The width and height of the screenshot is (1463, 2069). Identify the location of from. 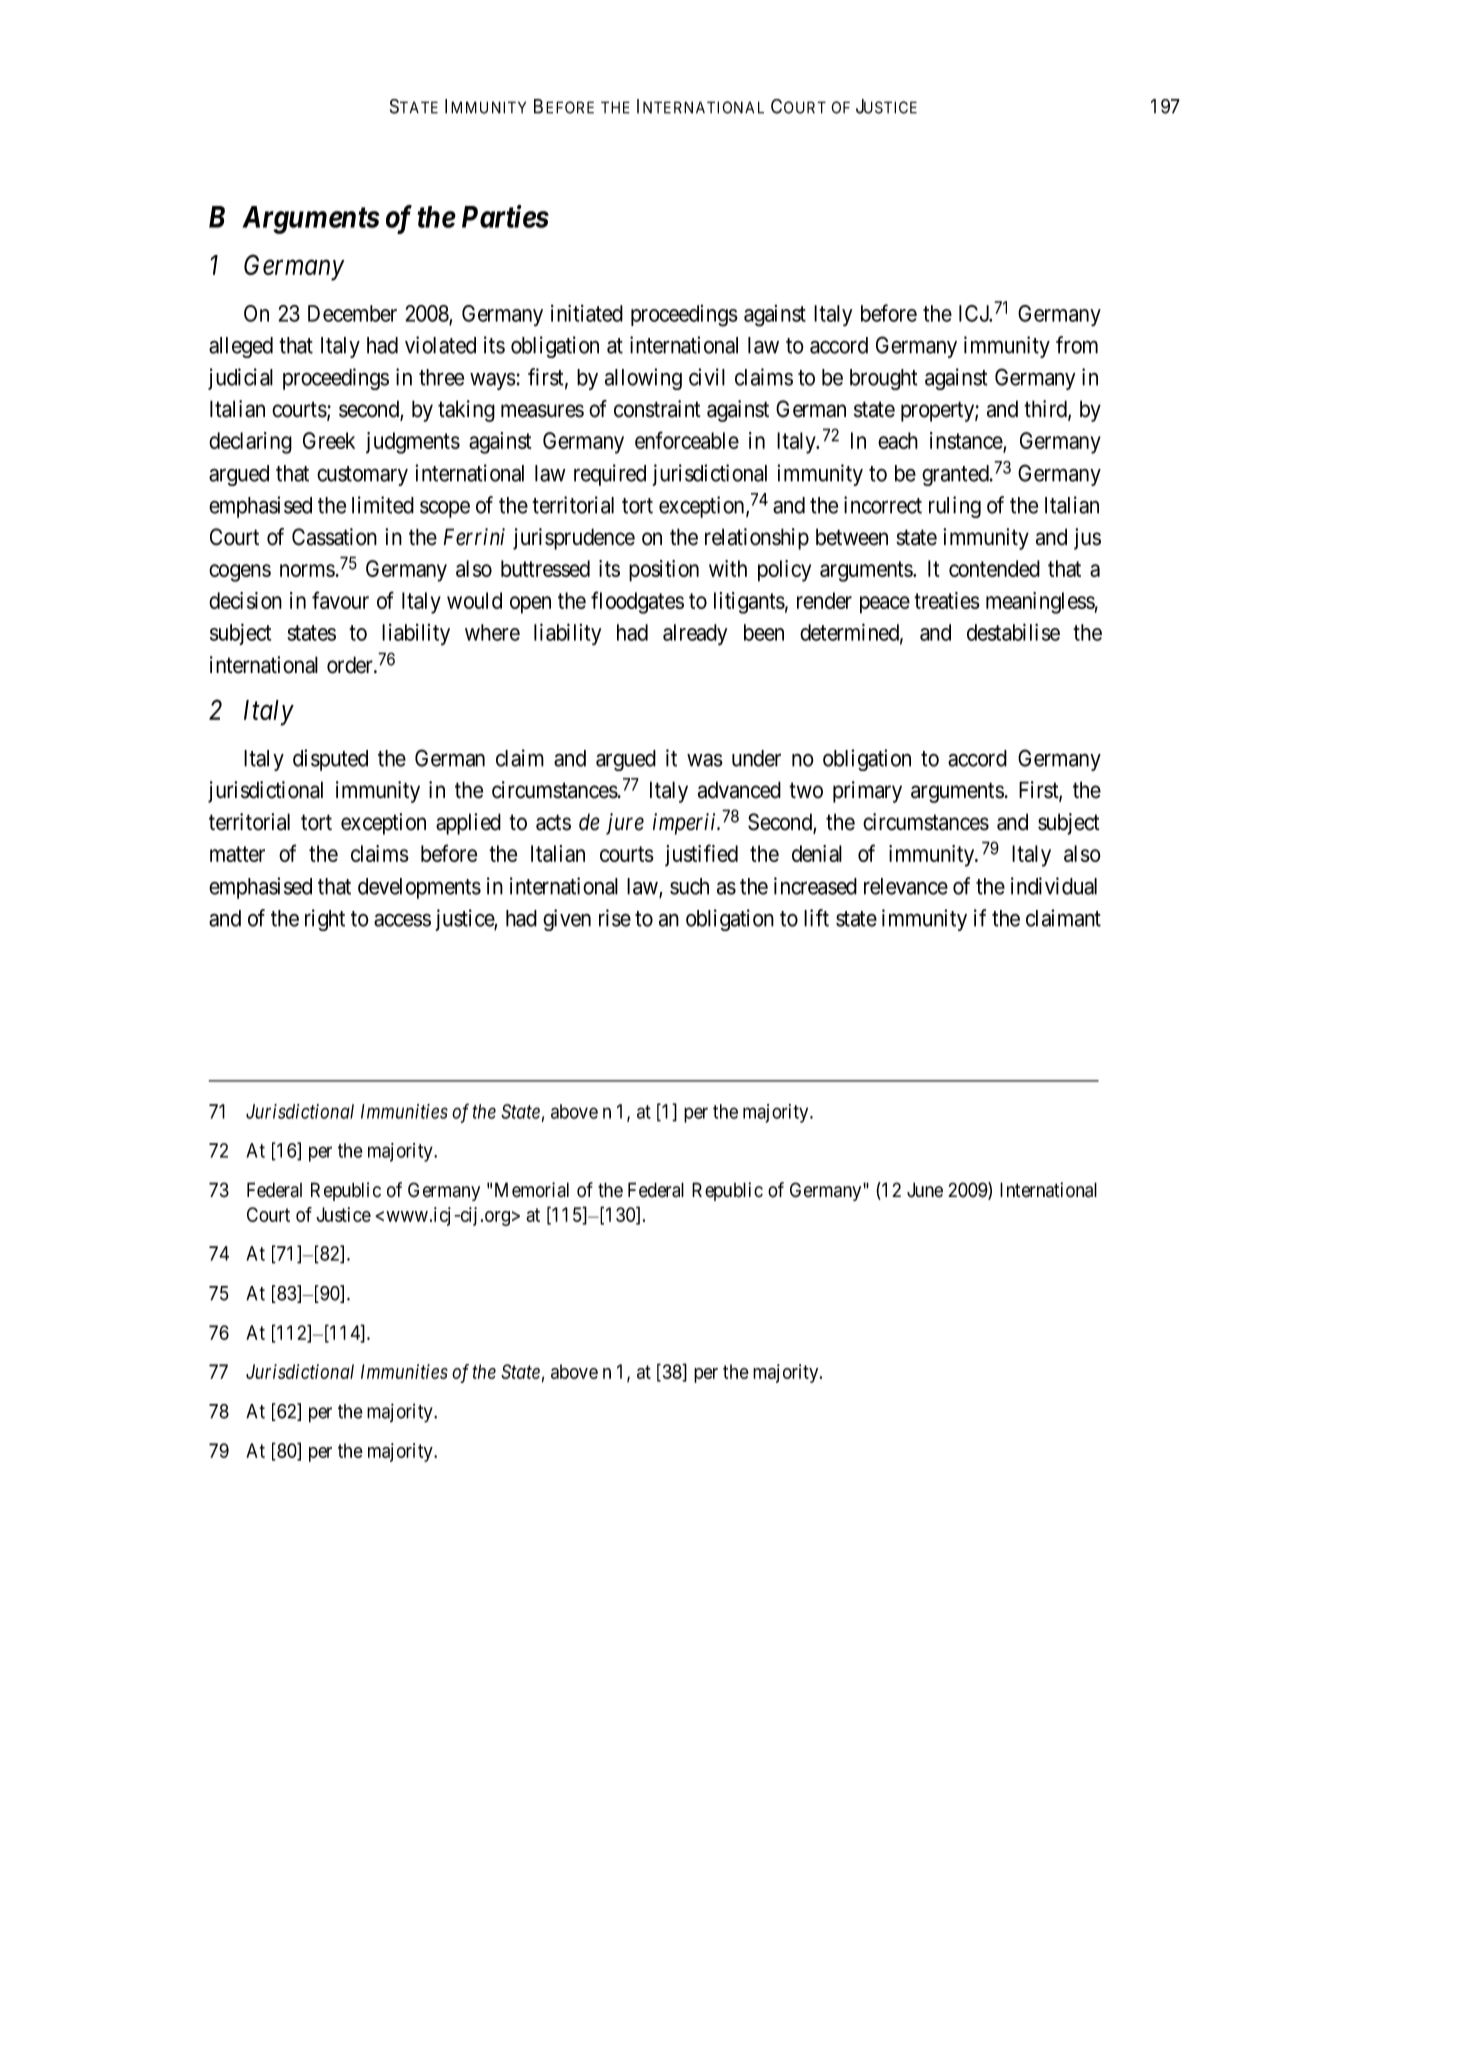
(1077, 345).
